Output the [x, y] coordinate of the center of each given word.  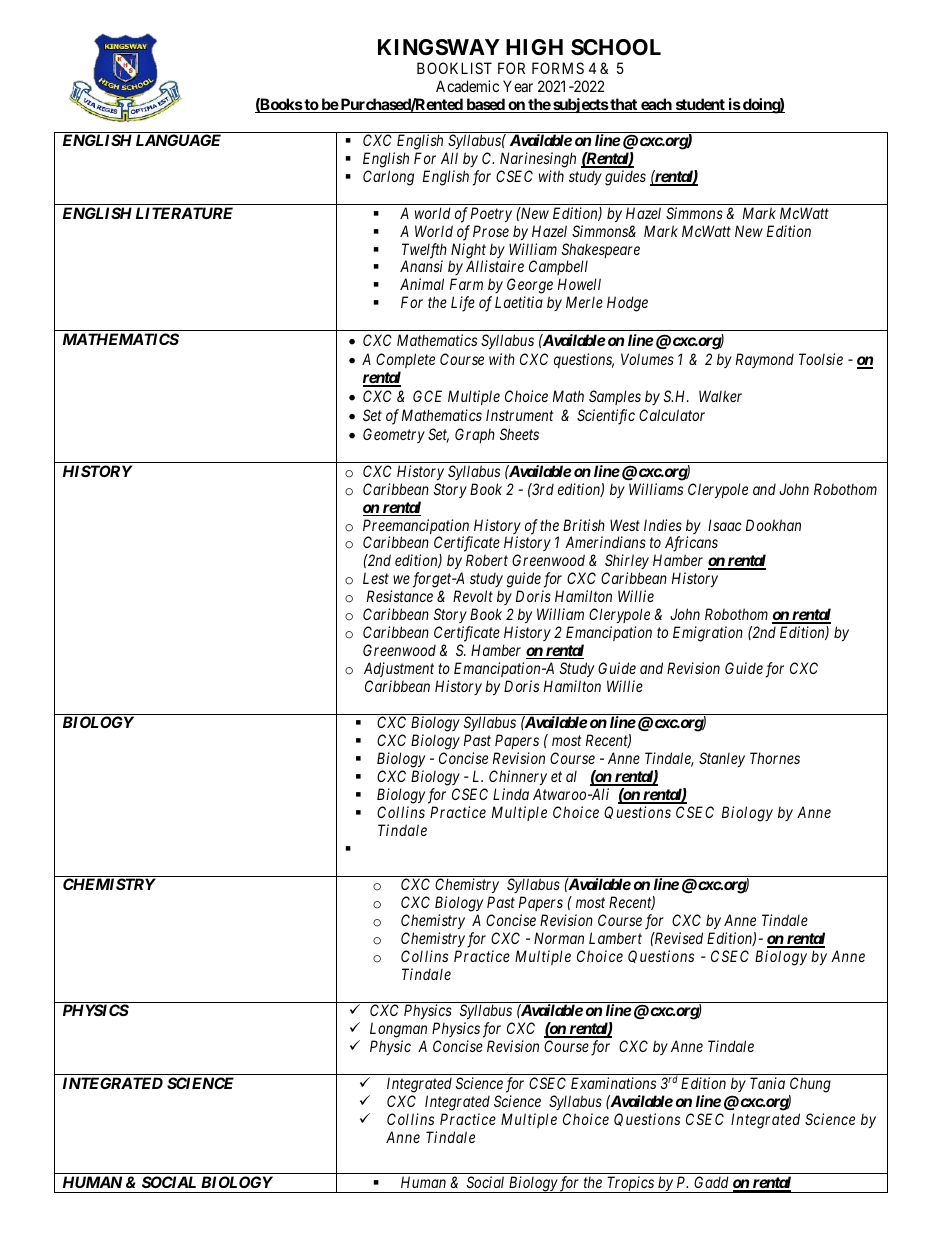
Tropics [630, 1184]
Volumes [647, 359]
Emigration [708, 634]
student [700, 105]
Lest [376, 578]
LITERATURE [184, 213]
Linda [511, 794]
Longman [398, 1030]
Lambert [615, 938]
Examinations [613, 1083]
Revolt [473, 596]
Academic [467, 86]
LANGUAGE [178, 140]
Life [463, 304]
